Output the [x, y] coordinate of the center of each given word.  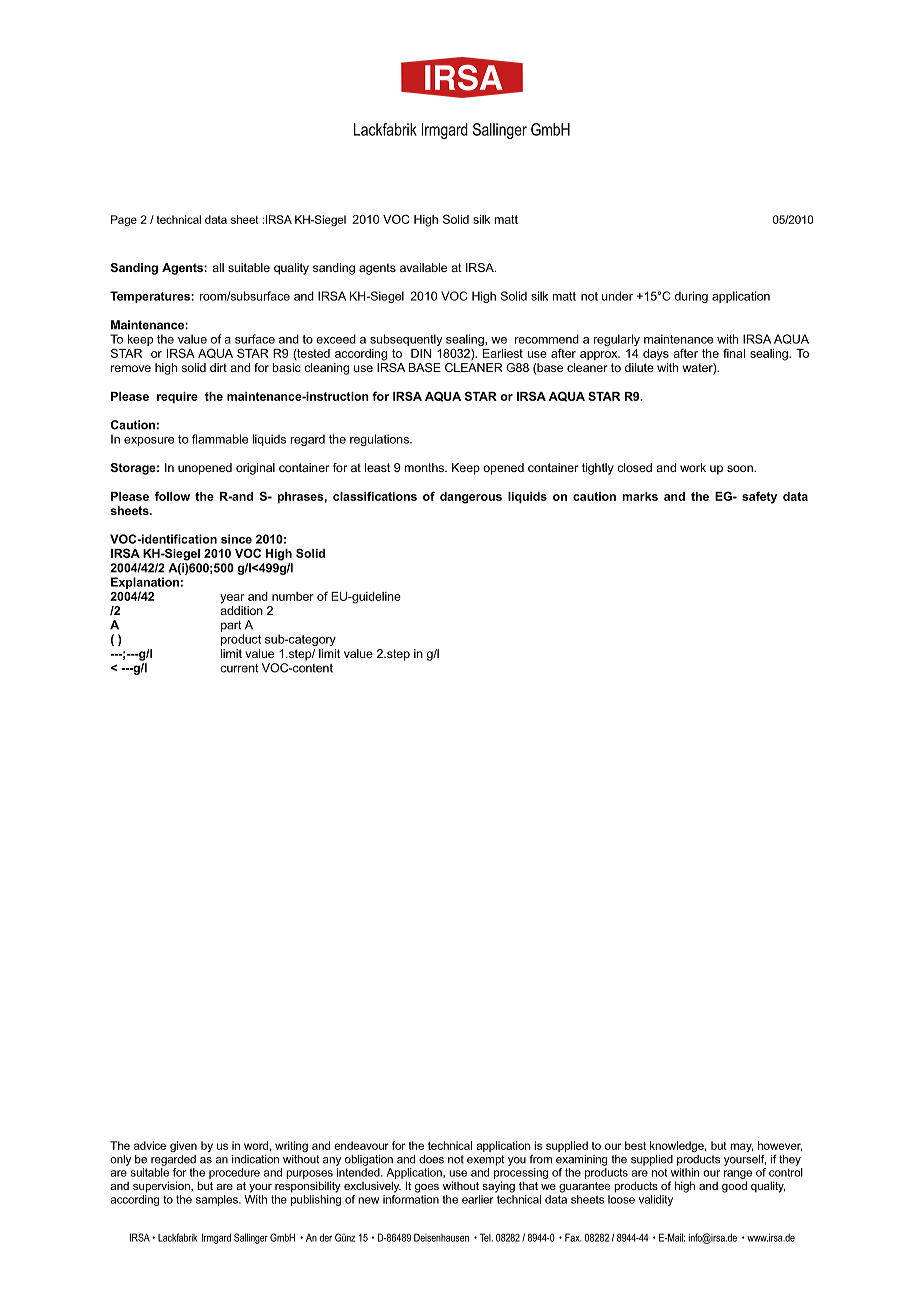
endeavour [361, 1145]
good [734, 1187]
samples [218, 1200]
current [239, 668]
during [691, 297]
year [232, 599]
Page [124, 220]
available [423, 267]
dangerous [471, 498]
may [741, 1147]
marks [640, 496]
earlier [478, 1199]
